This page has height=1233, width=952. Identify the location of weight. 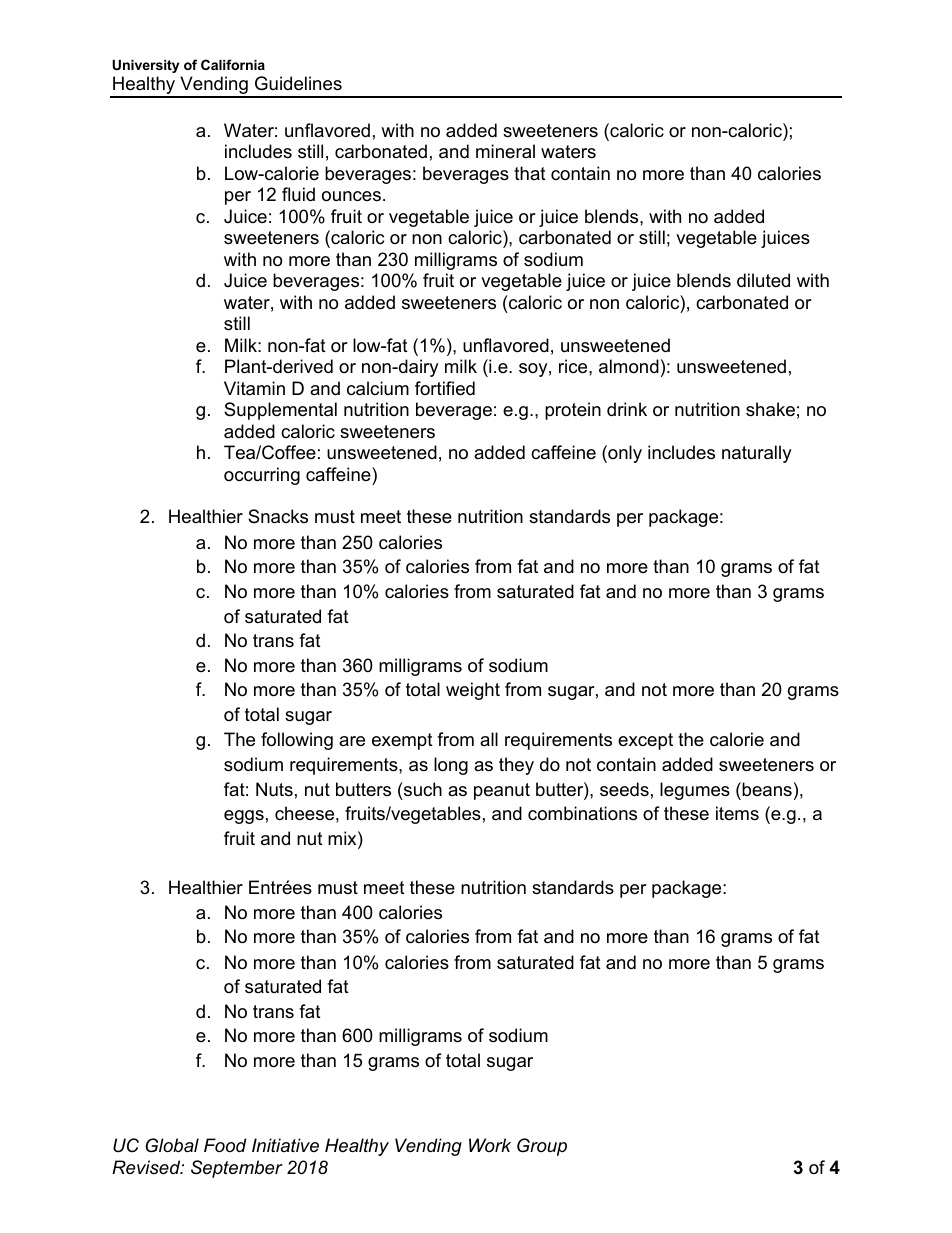
(473, 691).
